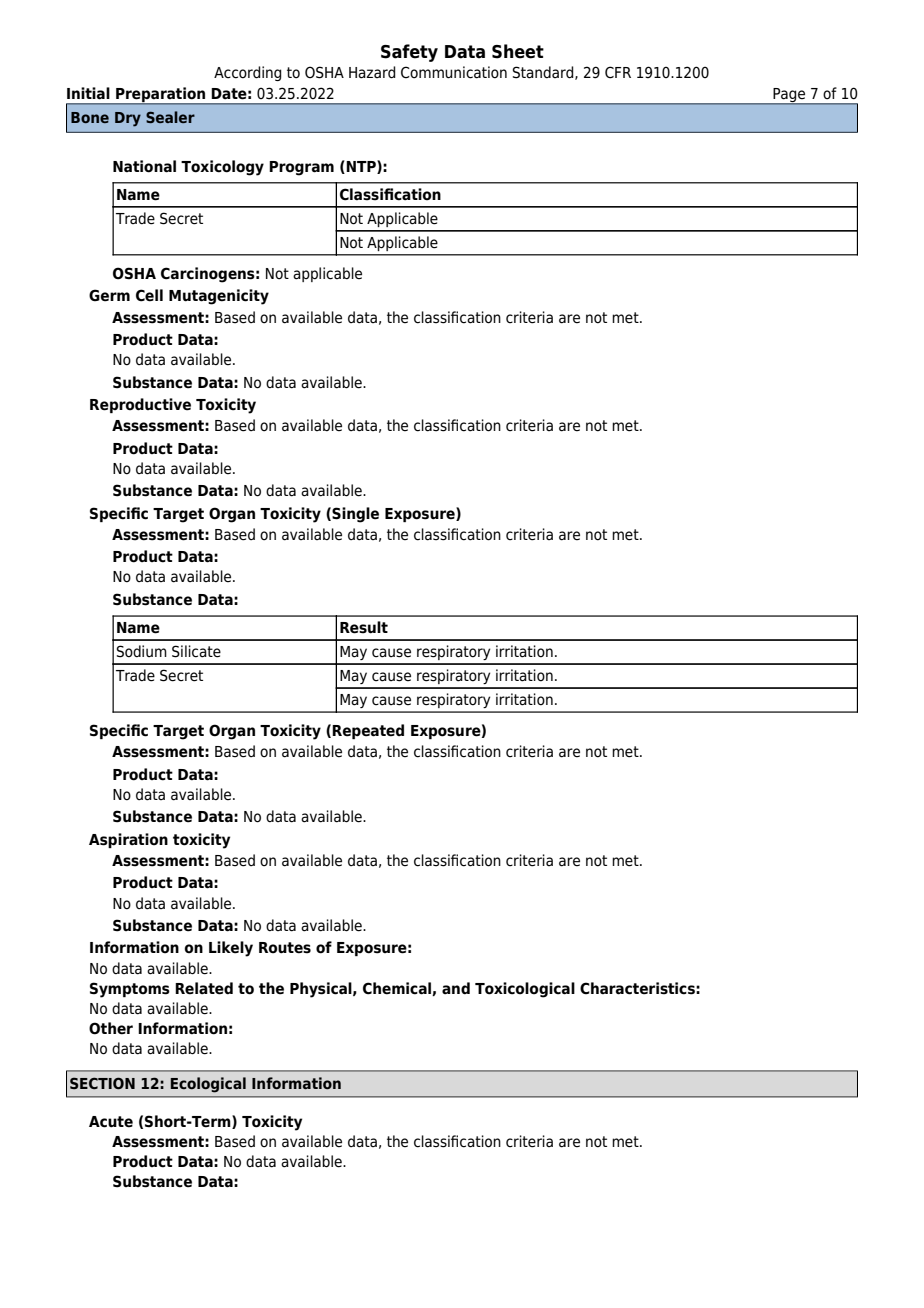 The width and height of the screenshot is (924, 1308). What do you see at coordinates (618, 72) in the screenshot?
I see `CFR` at bounding box center [618, 72].
